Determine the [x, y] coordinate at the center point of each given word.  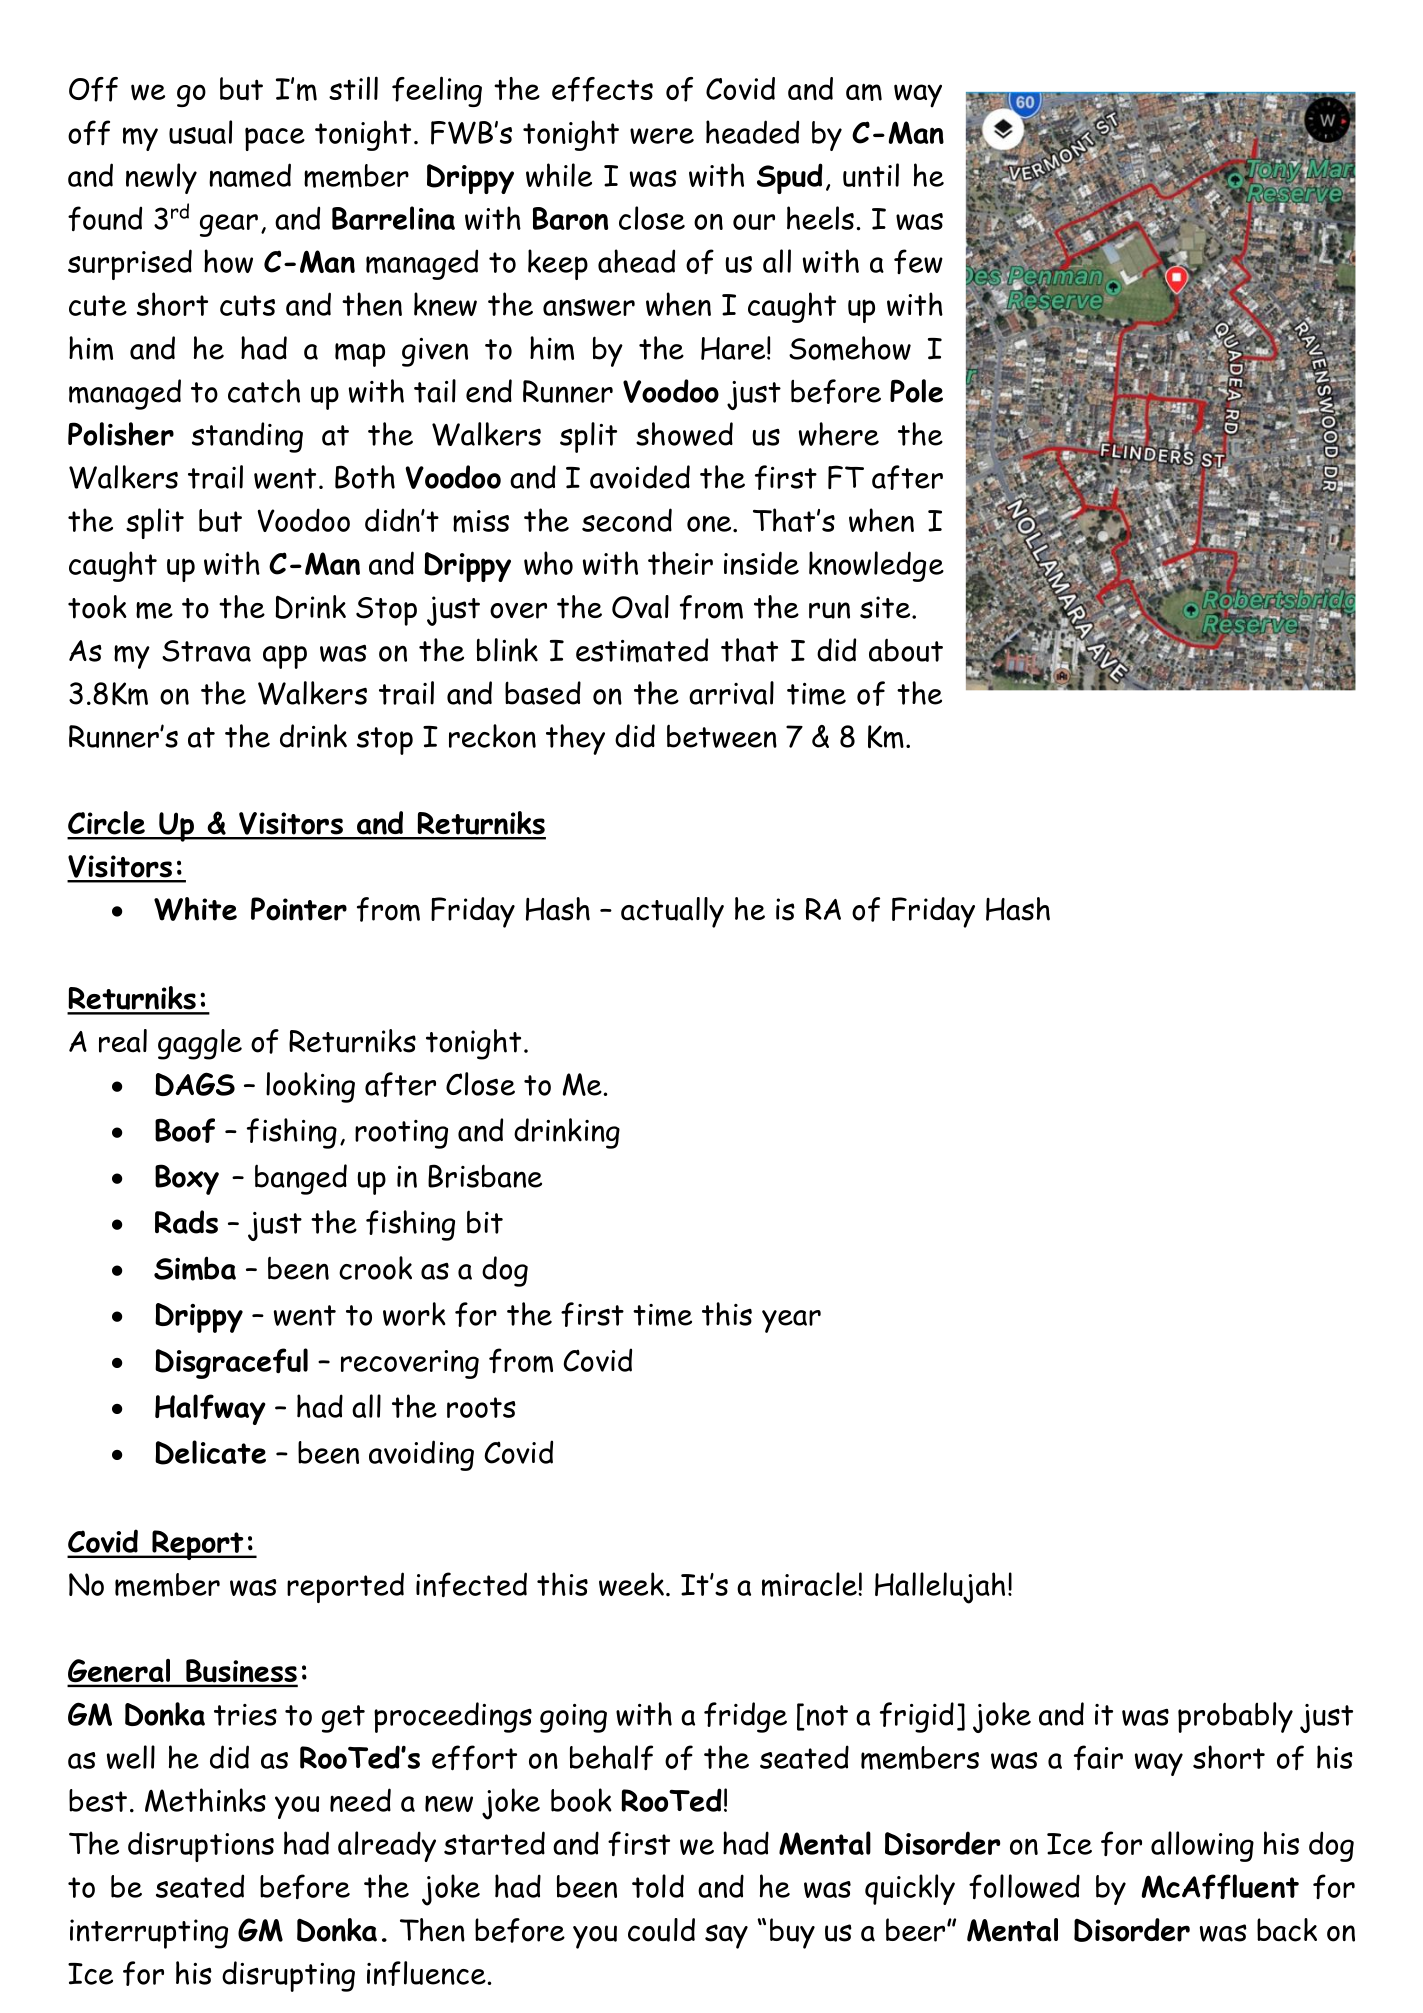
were [662, 136]
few [918, 261]
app [285, 657]
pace [275, 139]
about [906, 650]
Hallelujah [940, 1588]
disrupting [288, 1976]
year [791, 1321]
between [722, 736]
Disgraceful [231, 1363]
